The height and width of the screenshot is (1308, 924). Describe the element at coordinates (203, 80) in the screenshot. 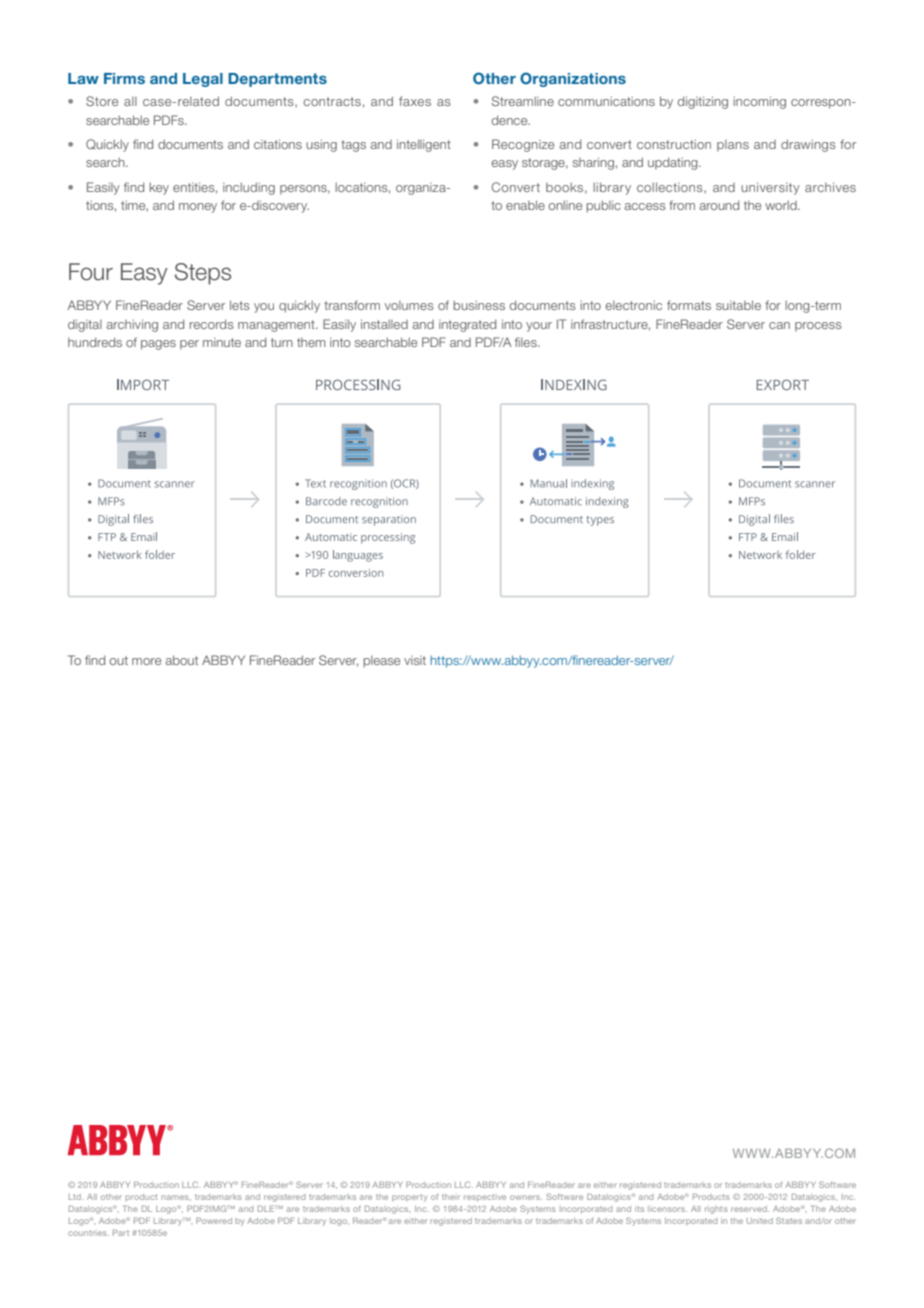

I see `Legal` at that location.
